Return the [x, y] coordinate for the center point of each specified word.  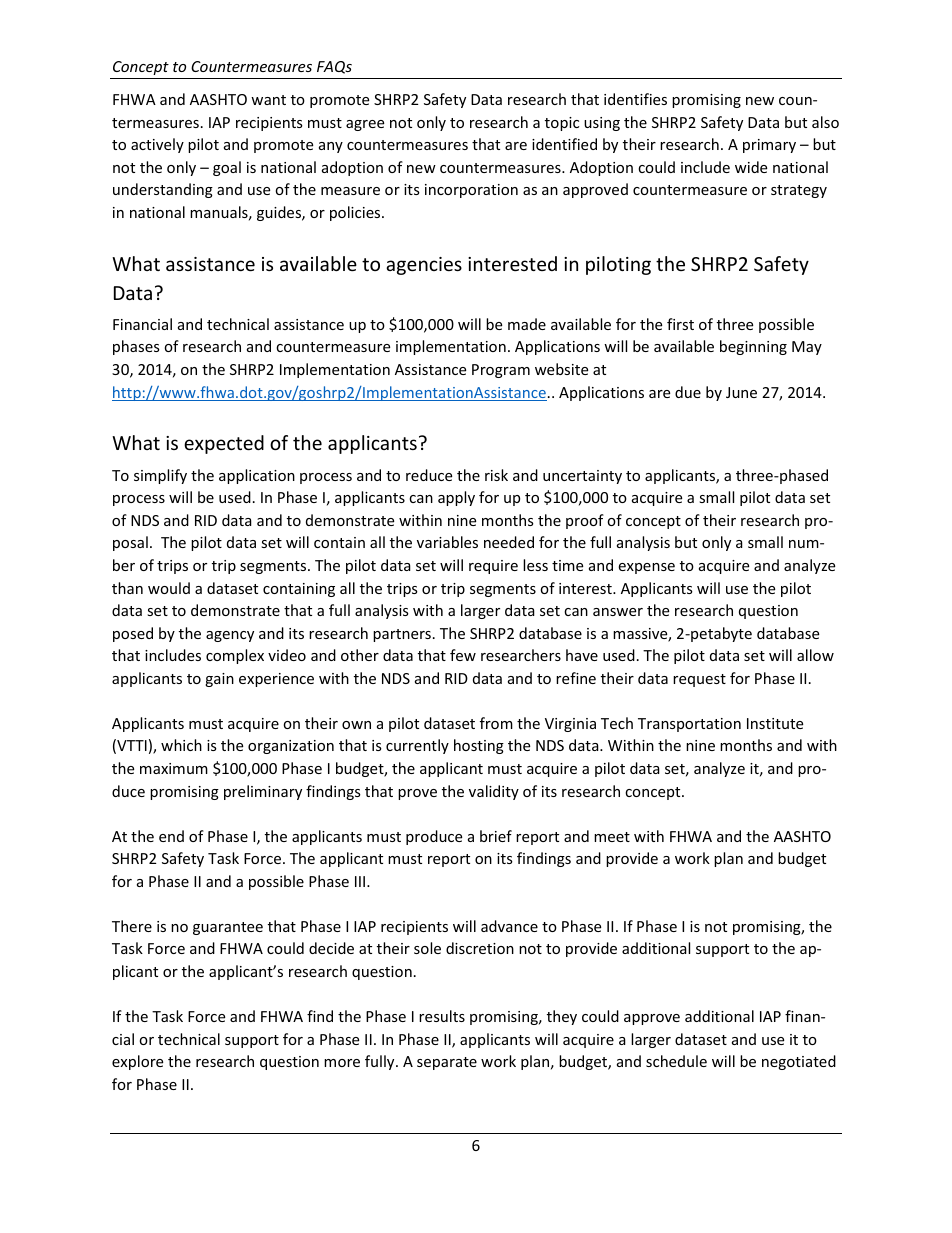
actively [157, 145]
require [493, 567]
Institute [775, 723]
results [442, 1016]
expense [646, 568]
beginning [753, 347]
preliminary [263, 792]
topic [562, 124]
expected [224, 444]
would [169, 588]
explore [137, 1062]
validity [494, 792]
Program [501, 371]
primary [769, 146]
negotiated [799, 1062]
